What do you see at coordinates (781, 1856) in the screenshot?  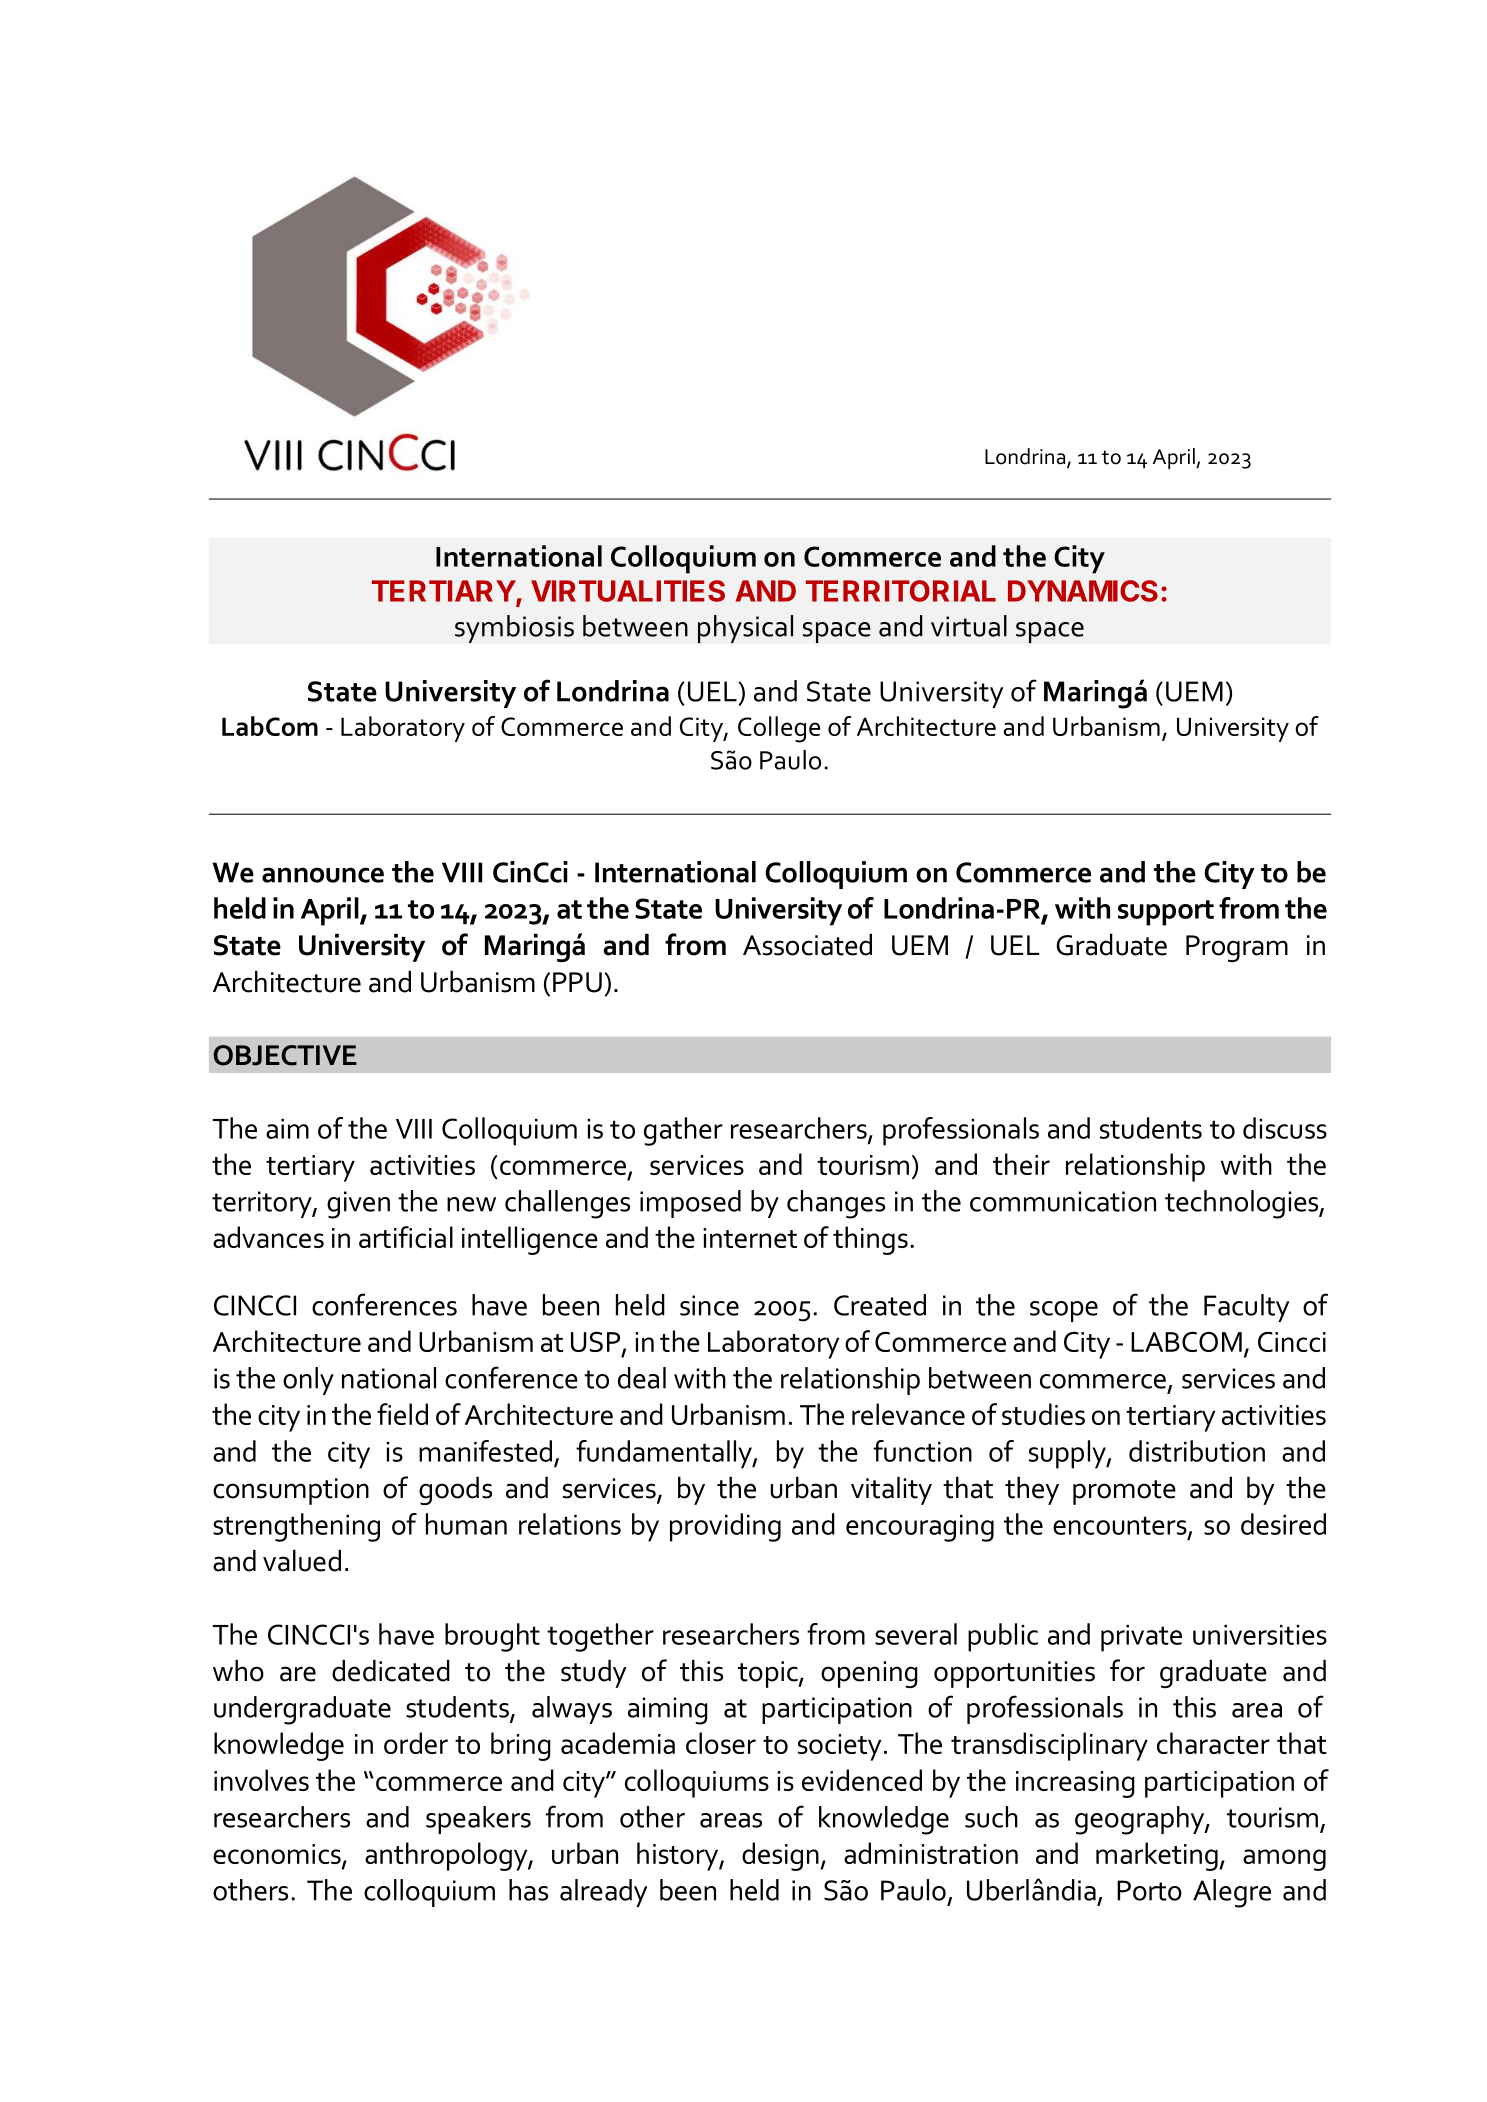 I see `design` at bounding box center [781, 1856].
